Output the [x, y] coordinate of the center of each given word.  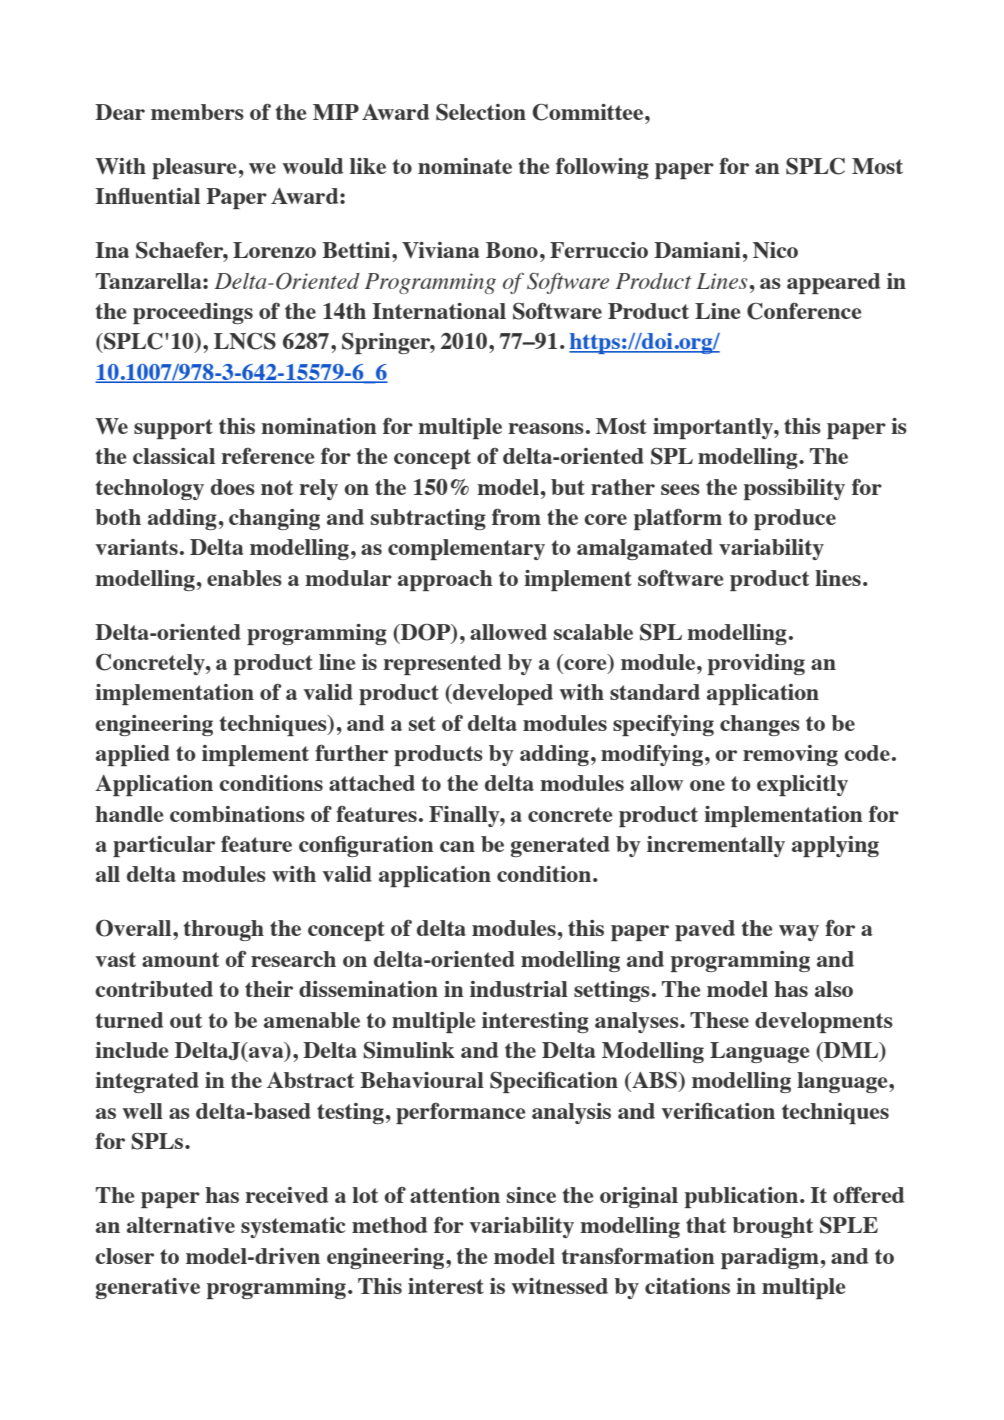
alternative [181, 1225]
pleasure [194, 168]
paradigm [770, 1258]
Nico [775, 250]
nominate [465, 166]
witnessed [559, 1286]
